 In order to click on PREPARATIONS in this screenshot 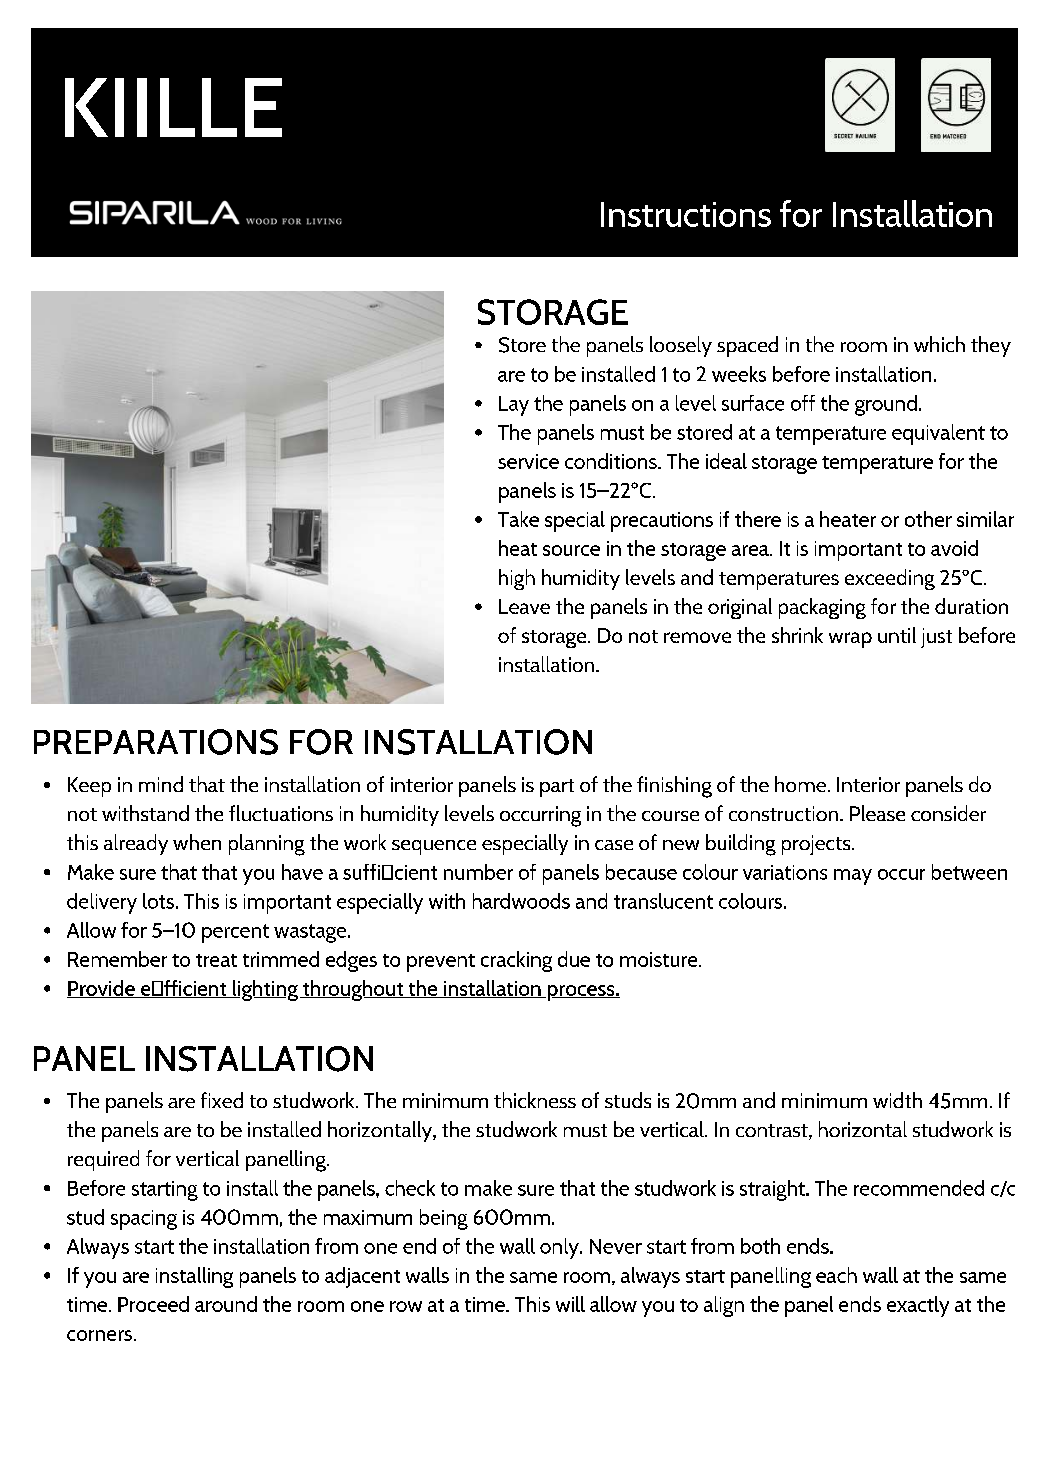, I will do `click(156, 742)`.
